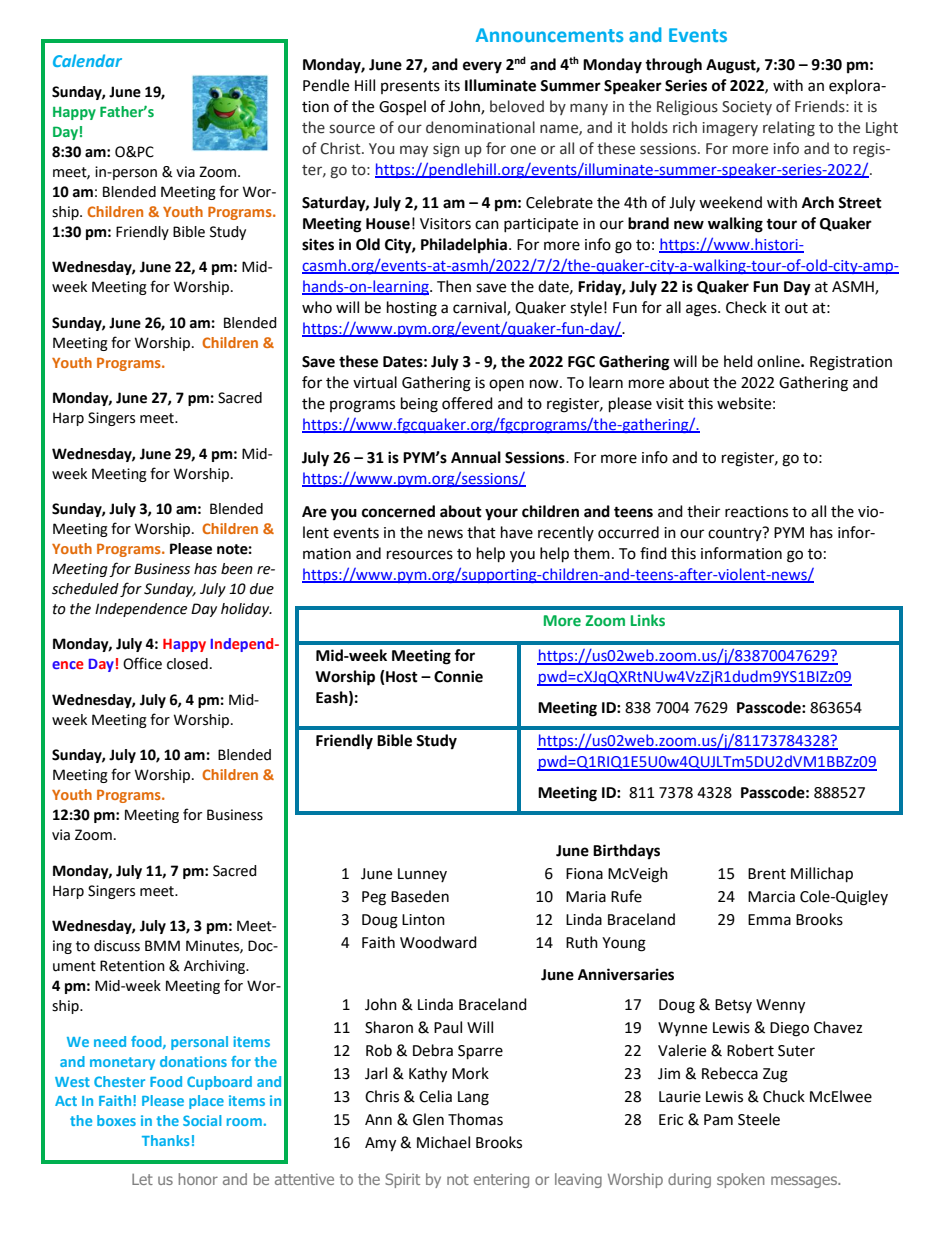 The image size is (952, 1233). I want to click on Connie, so click(458, 676).
